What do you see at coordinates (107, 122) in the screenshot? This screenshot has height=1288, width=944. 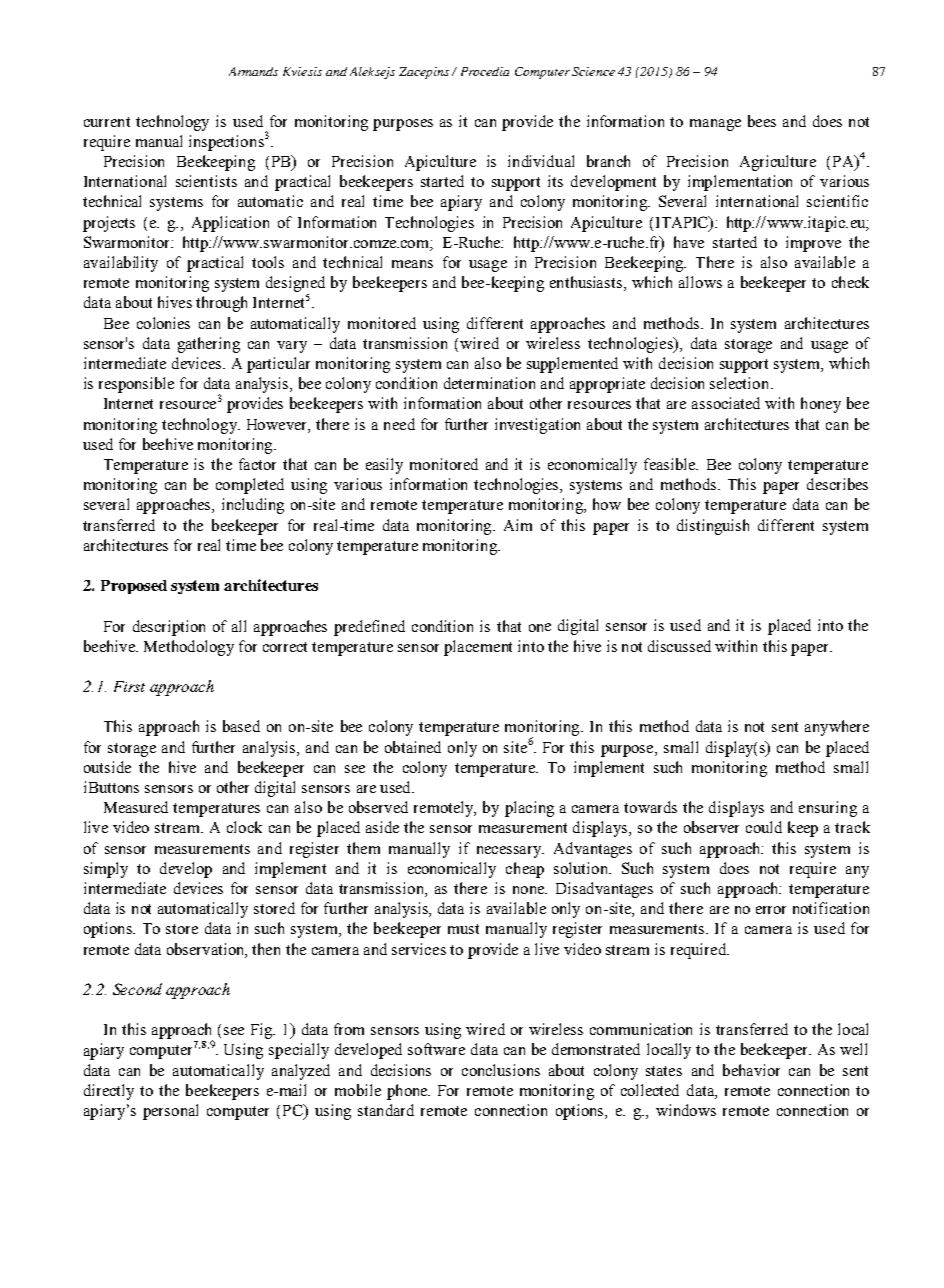 I see `current` at bounding box center [107, 122].
